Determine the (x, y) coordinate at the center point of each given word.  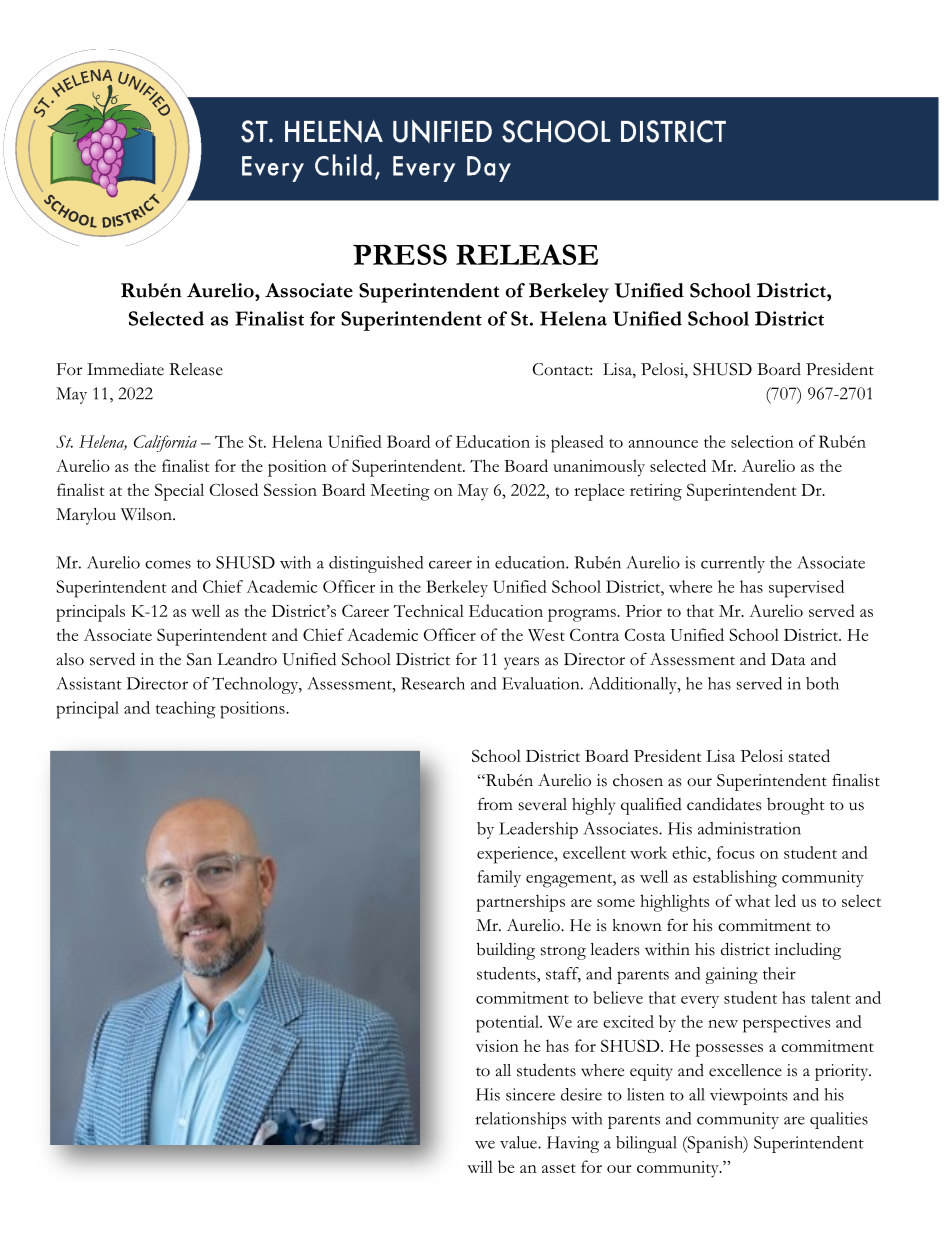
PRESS (400, 254)
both (822, 683)
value (519, 1142)
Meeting (400, 492)
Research (433, 683)
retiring (656, 492)
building (506, 951)
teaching (186, 710)
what (752, 900)
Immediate (125, 369)
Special (179, 492)
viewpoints (749, 1096)
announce (663, 444)
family (499, 878)
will (480, 1166)
